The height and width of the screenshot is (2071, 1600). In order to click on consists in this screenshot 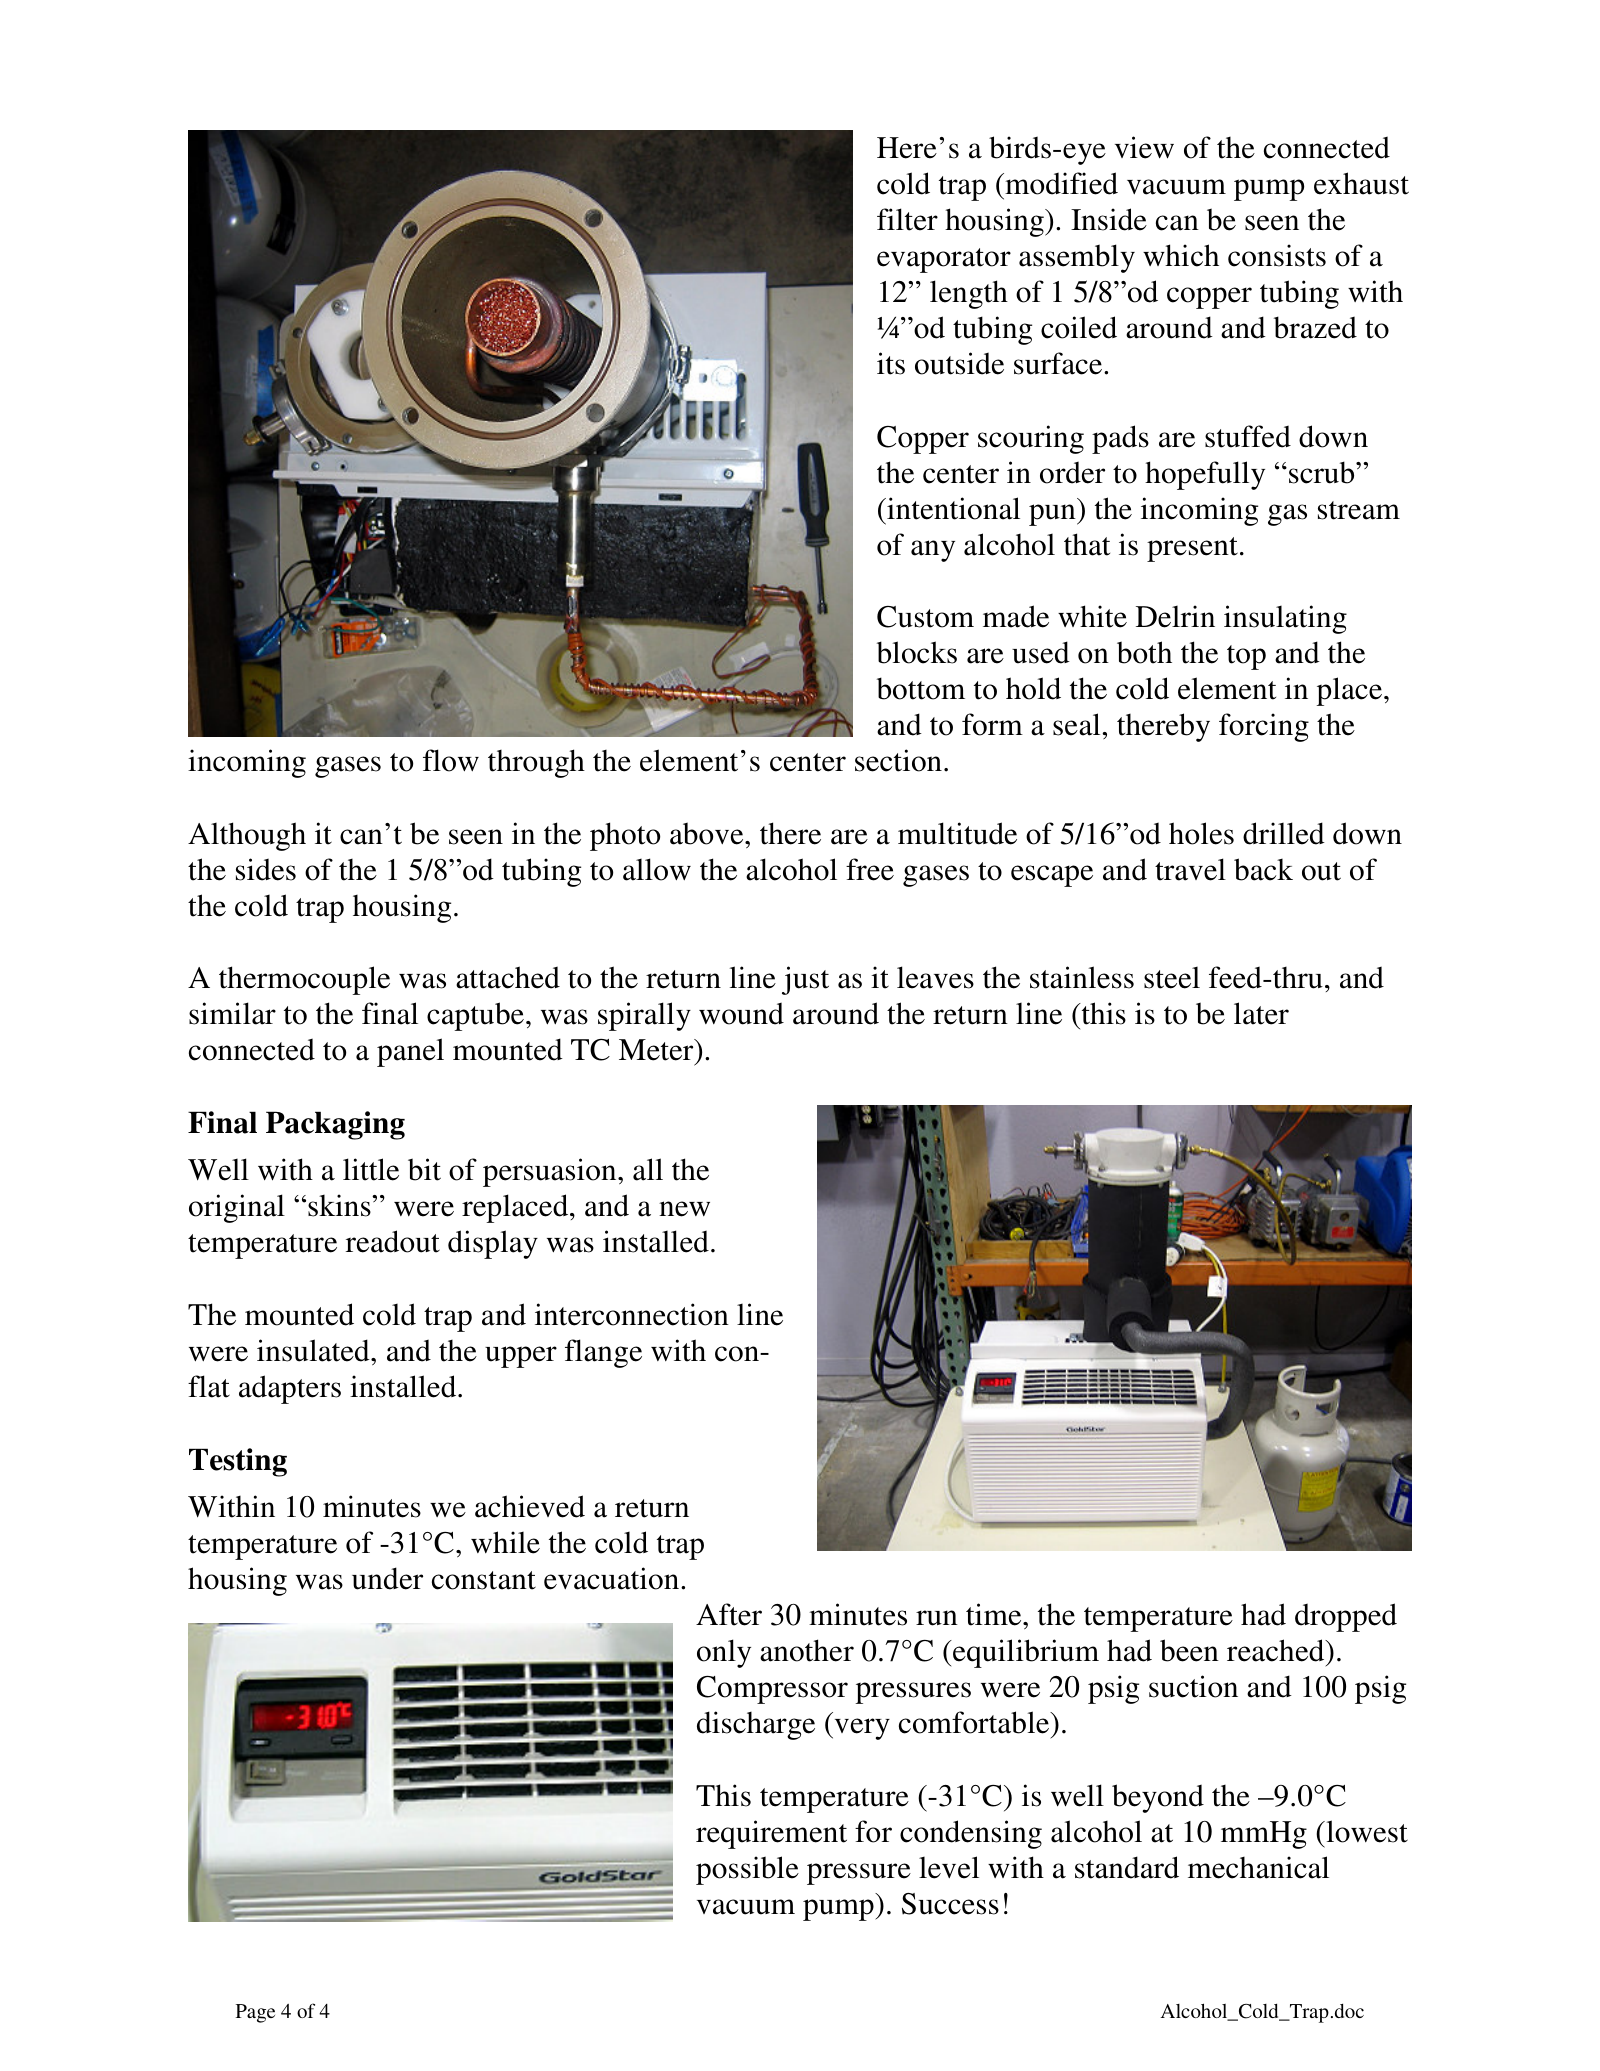, I will do `click(1277, 255)`.
